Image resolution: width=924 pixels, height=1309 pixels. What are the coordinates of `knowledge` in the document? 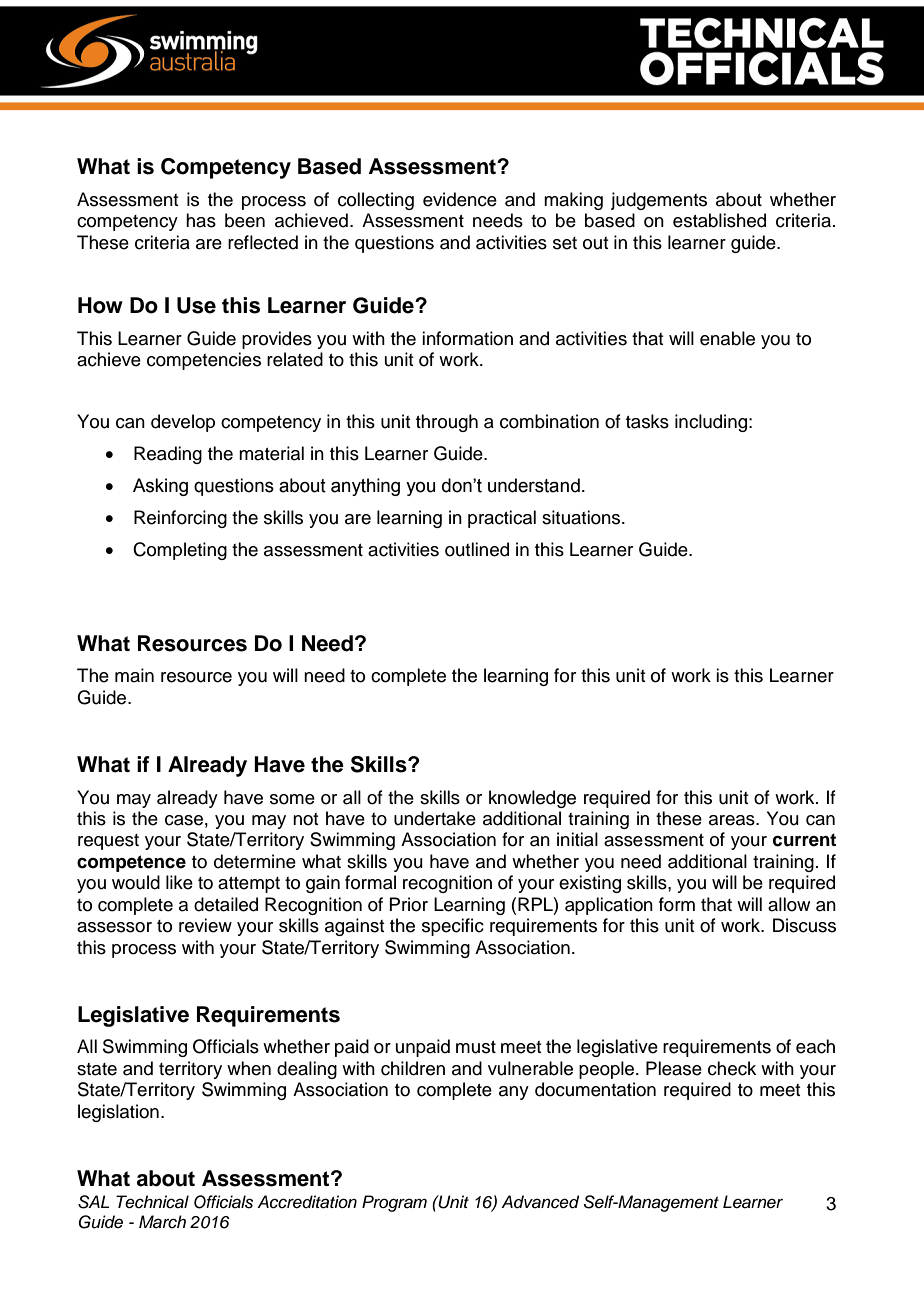 It's located at (532, 799).
